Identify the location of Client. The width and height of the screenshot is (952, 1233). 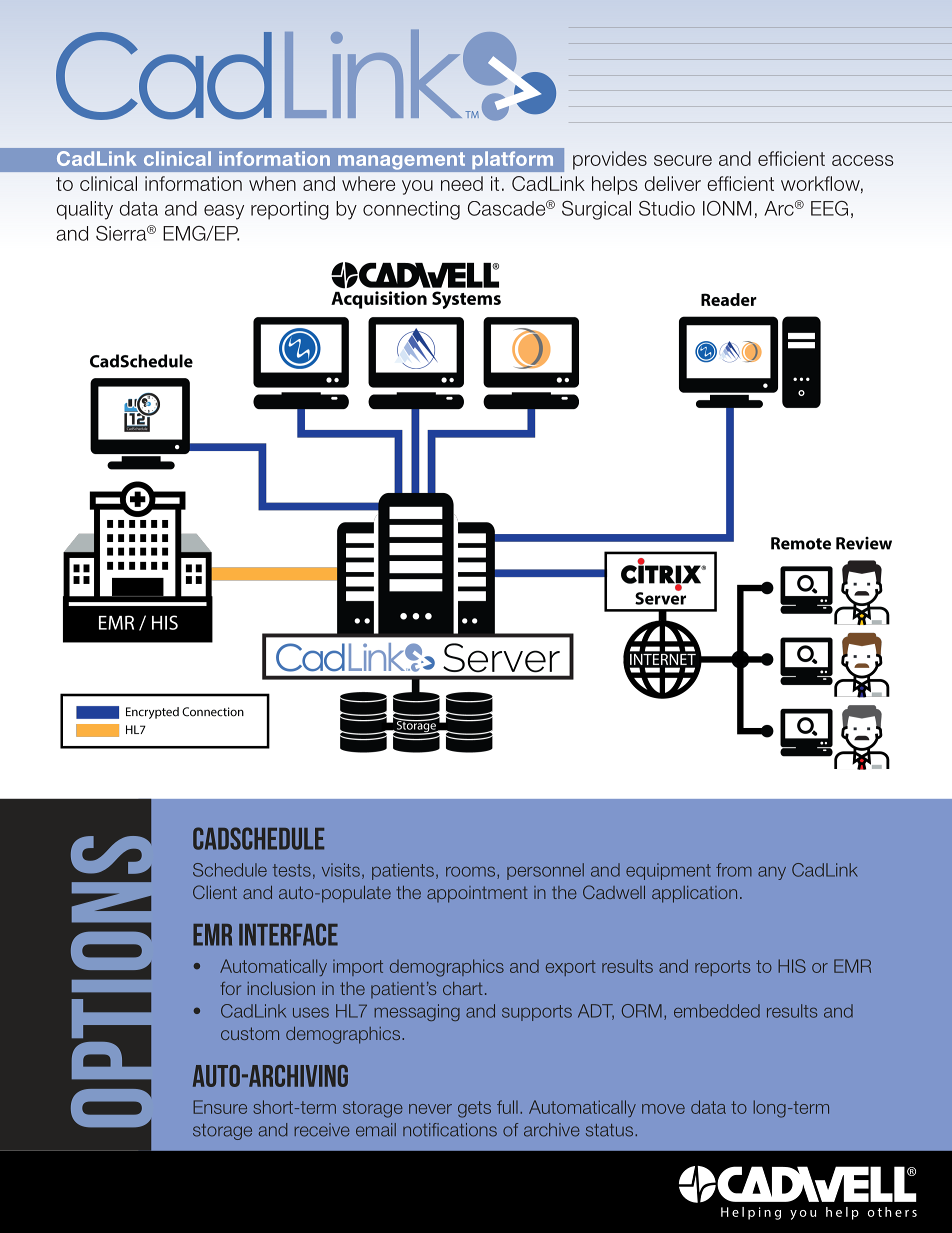
(215, 892).
